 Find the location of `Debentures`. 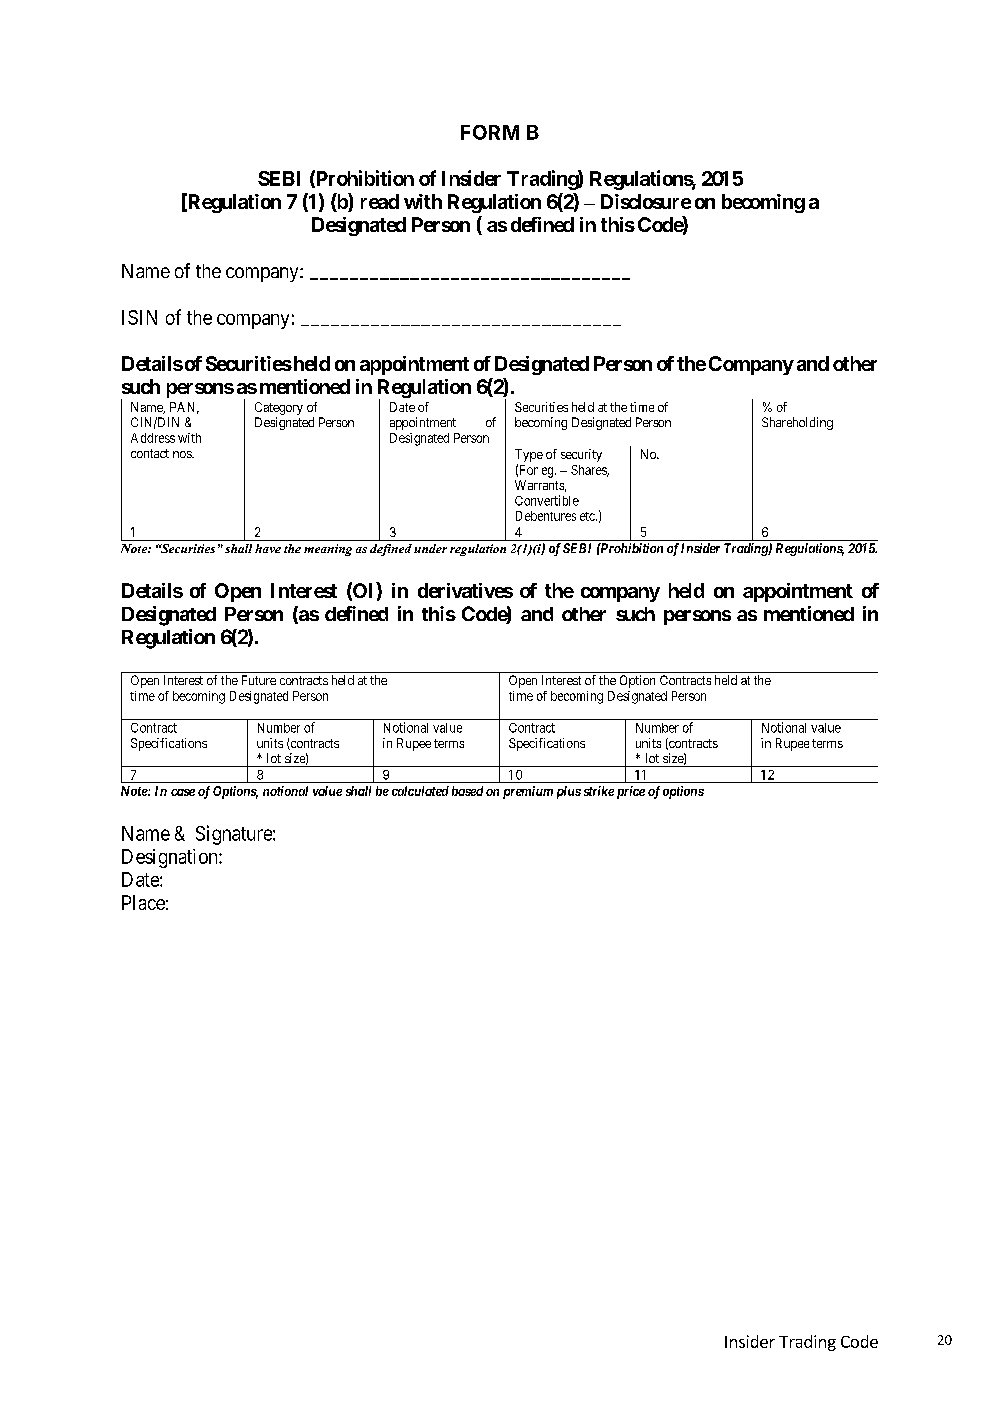

Debentures is located at coordinates (546, 516).
